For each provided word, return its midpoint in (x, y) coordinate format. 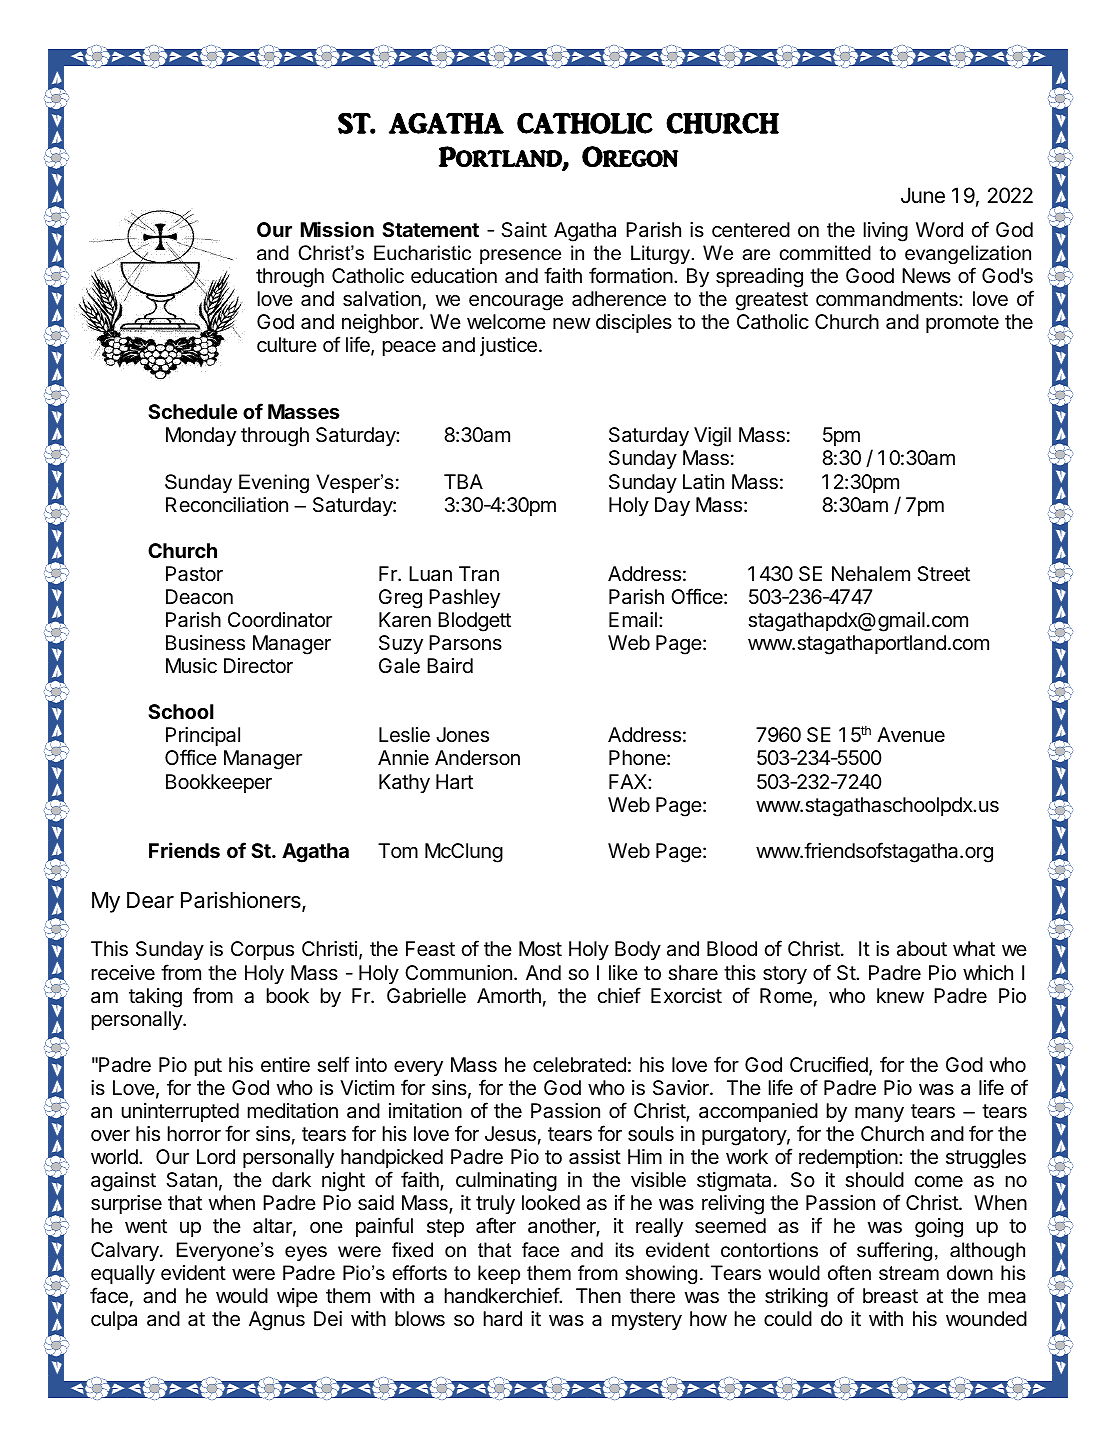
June (923, 195)
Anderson (477, 758)
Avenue (911, 735)
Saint (524, 230)
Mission (337, 229)
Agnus (277, 1321)
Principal (203, 738)
